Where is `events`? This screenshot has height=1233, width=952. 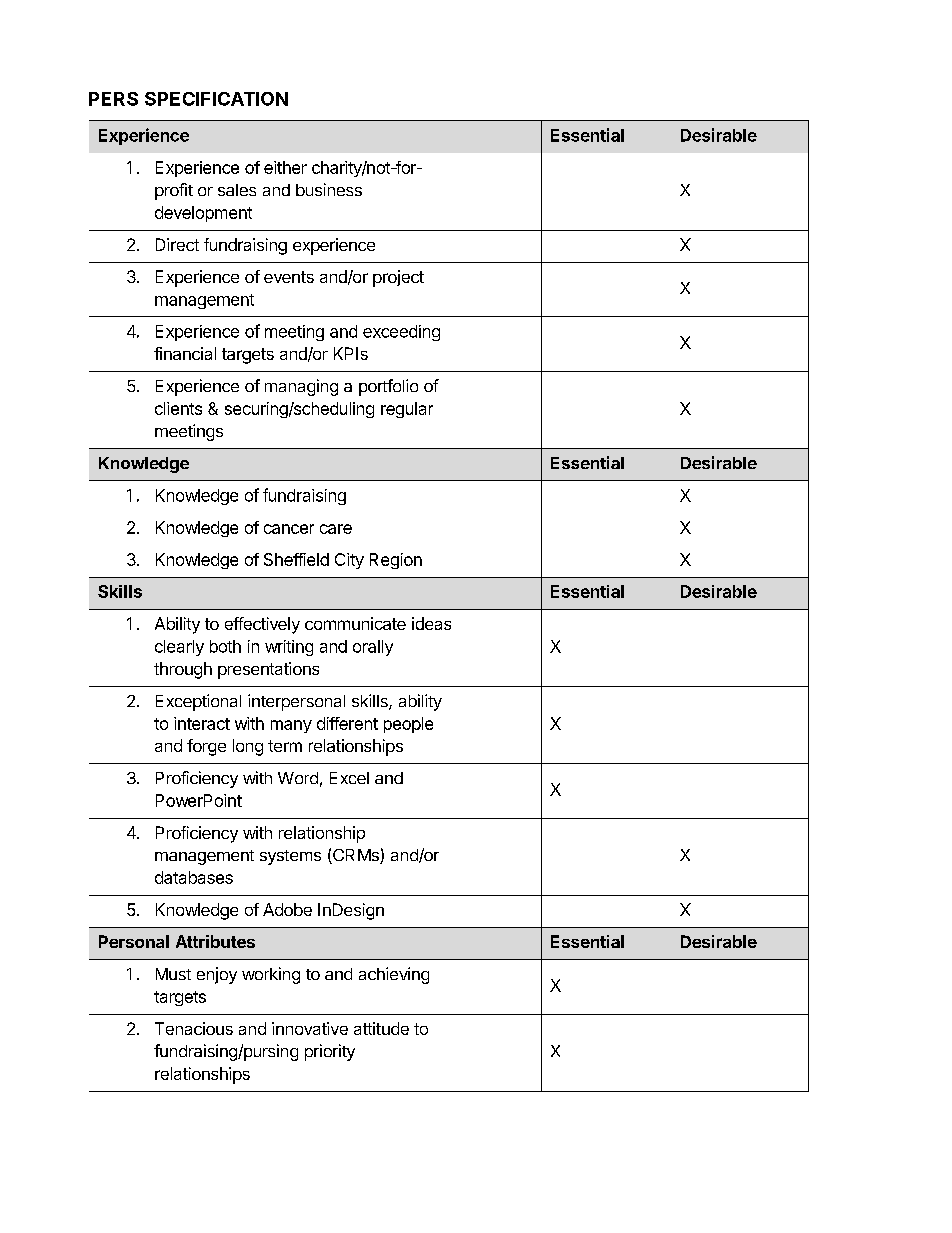
events is located at coordinates (289, 277).
